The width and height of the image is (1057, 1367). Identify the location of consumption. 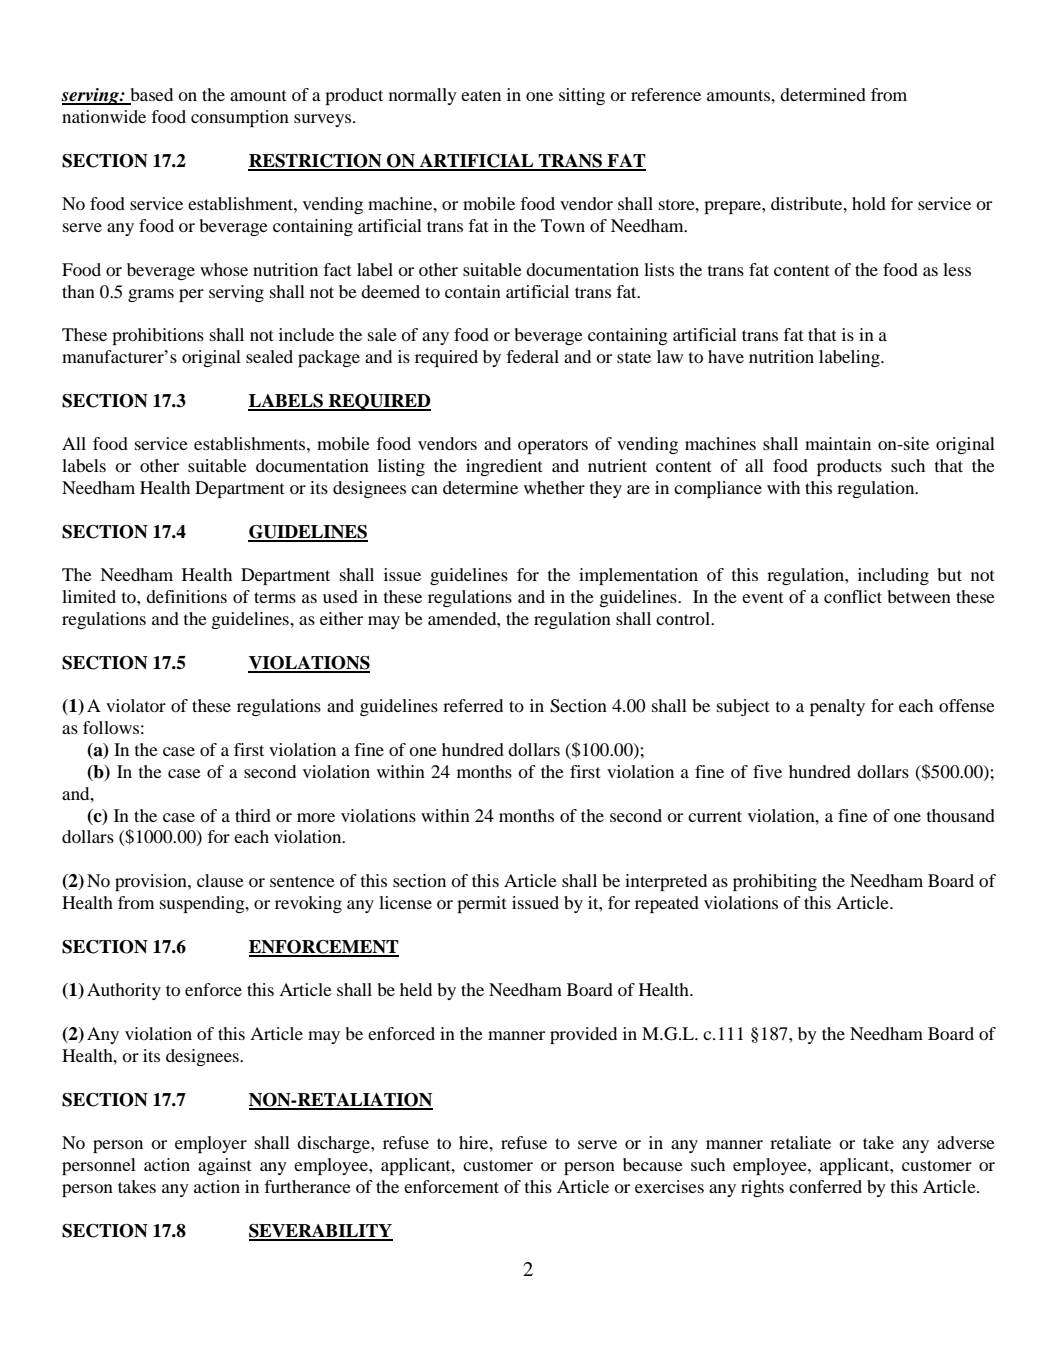
(240, 118).
